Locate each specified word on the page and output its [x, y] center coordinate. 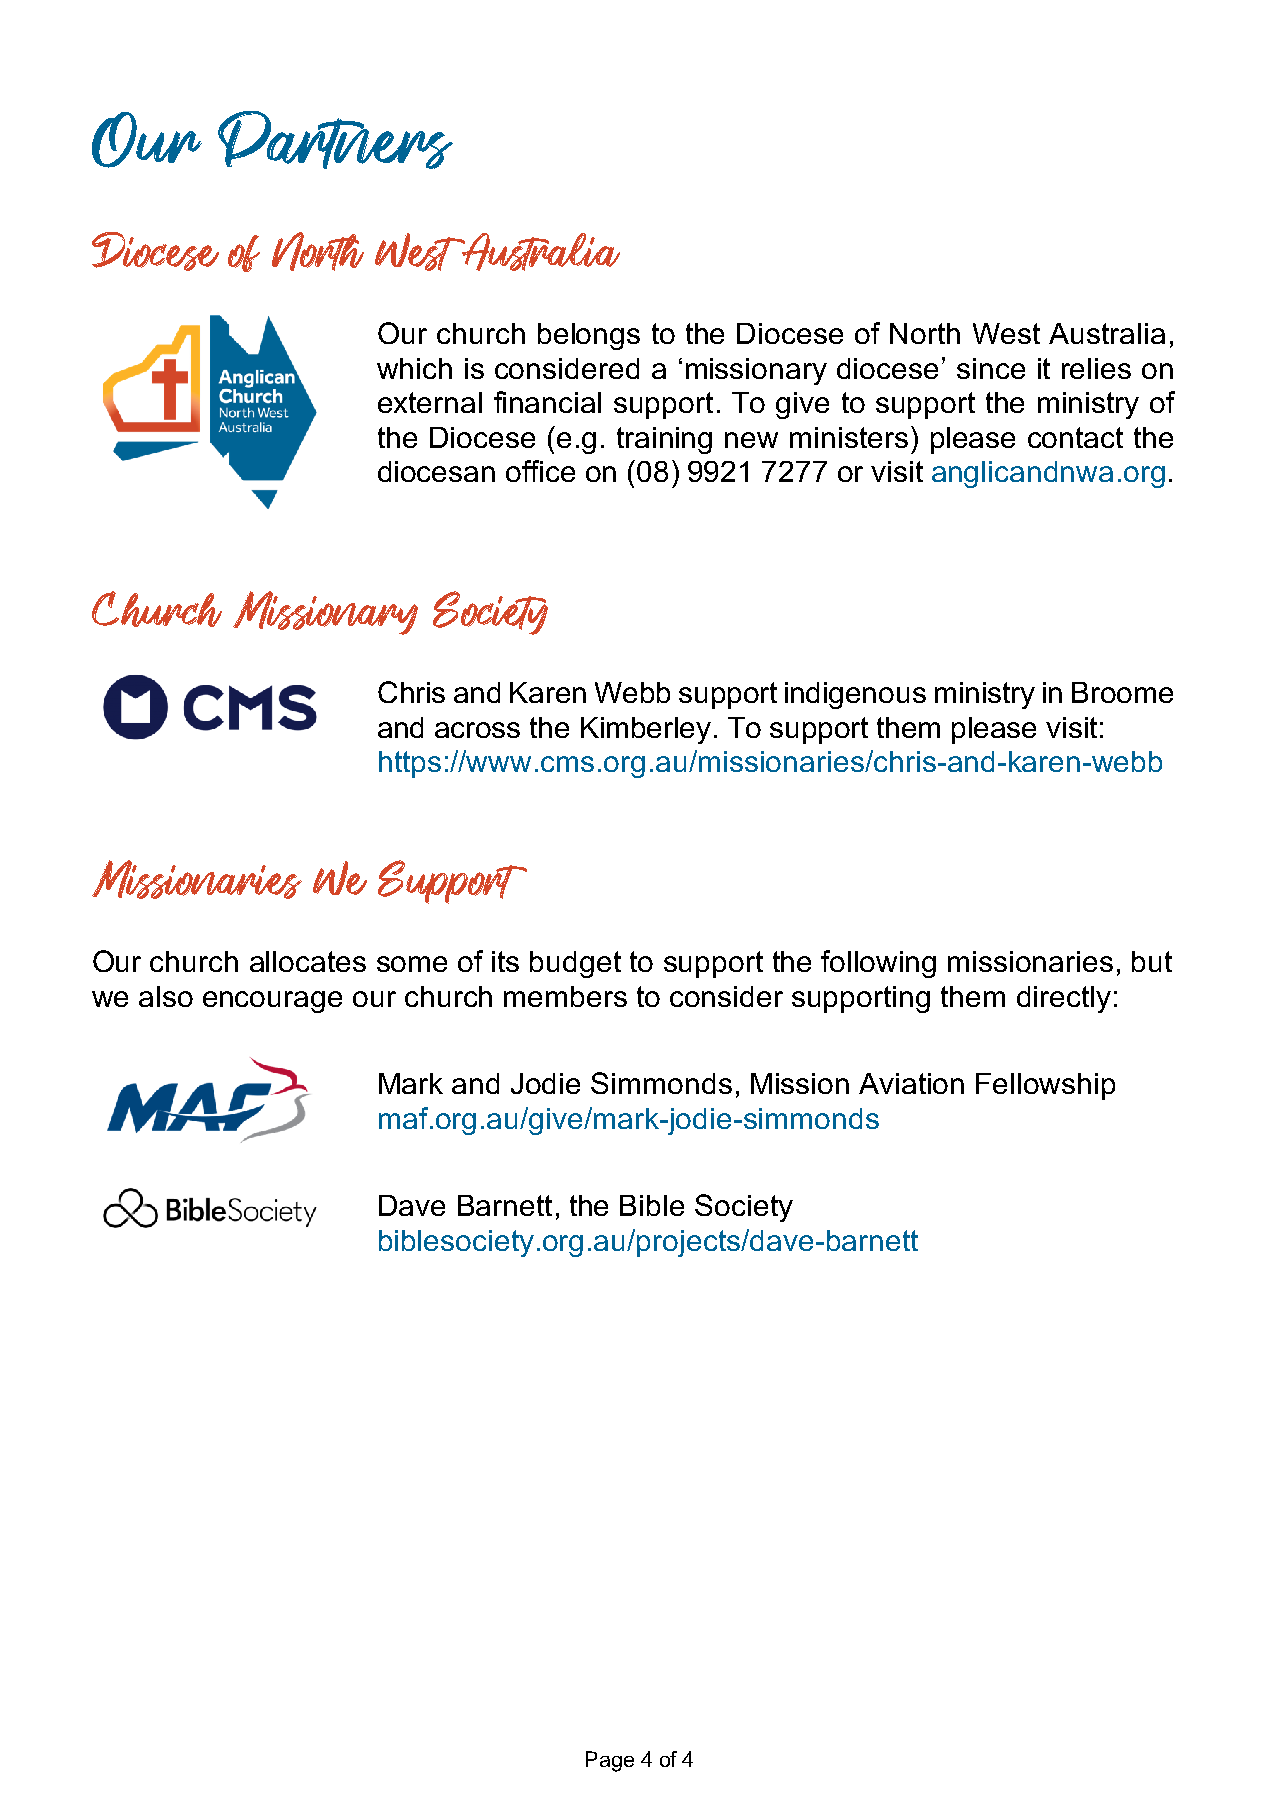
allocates [308, 961]
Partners [335, 140]
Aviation [911, 1083]
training [664, 440]
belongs [589, 336]
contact [1075, 437]
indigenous [855, 695]
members [565, 996]
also [166, 996]
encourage [272, 1002]
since [991, 368]
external [430, 402]
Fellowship [1045, 1086]
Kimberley [646, 730]
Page [610, 1761]
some [412, 964]
